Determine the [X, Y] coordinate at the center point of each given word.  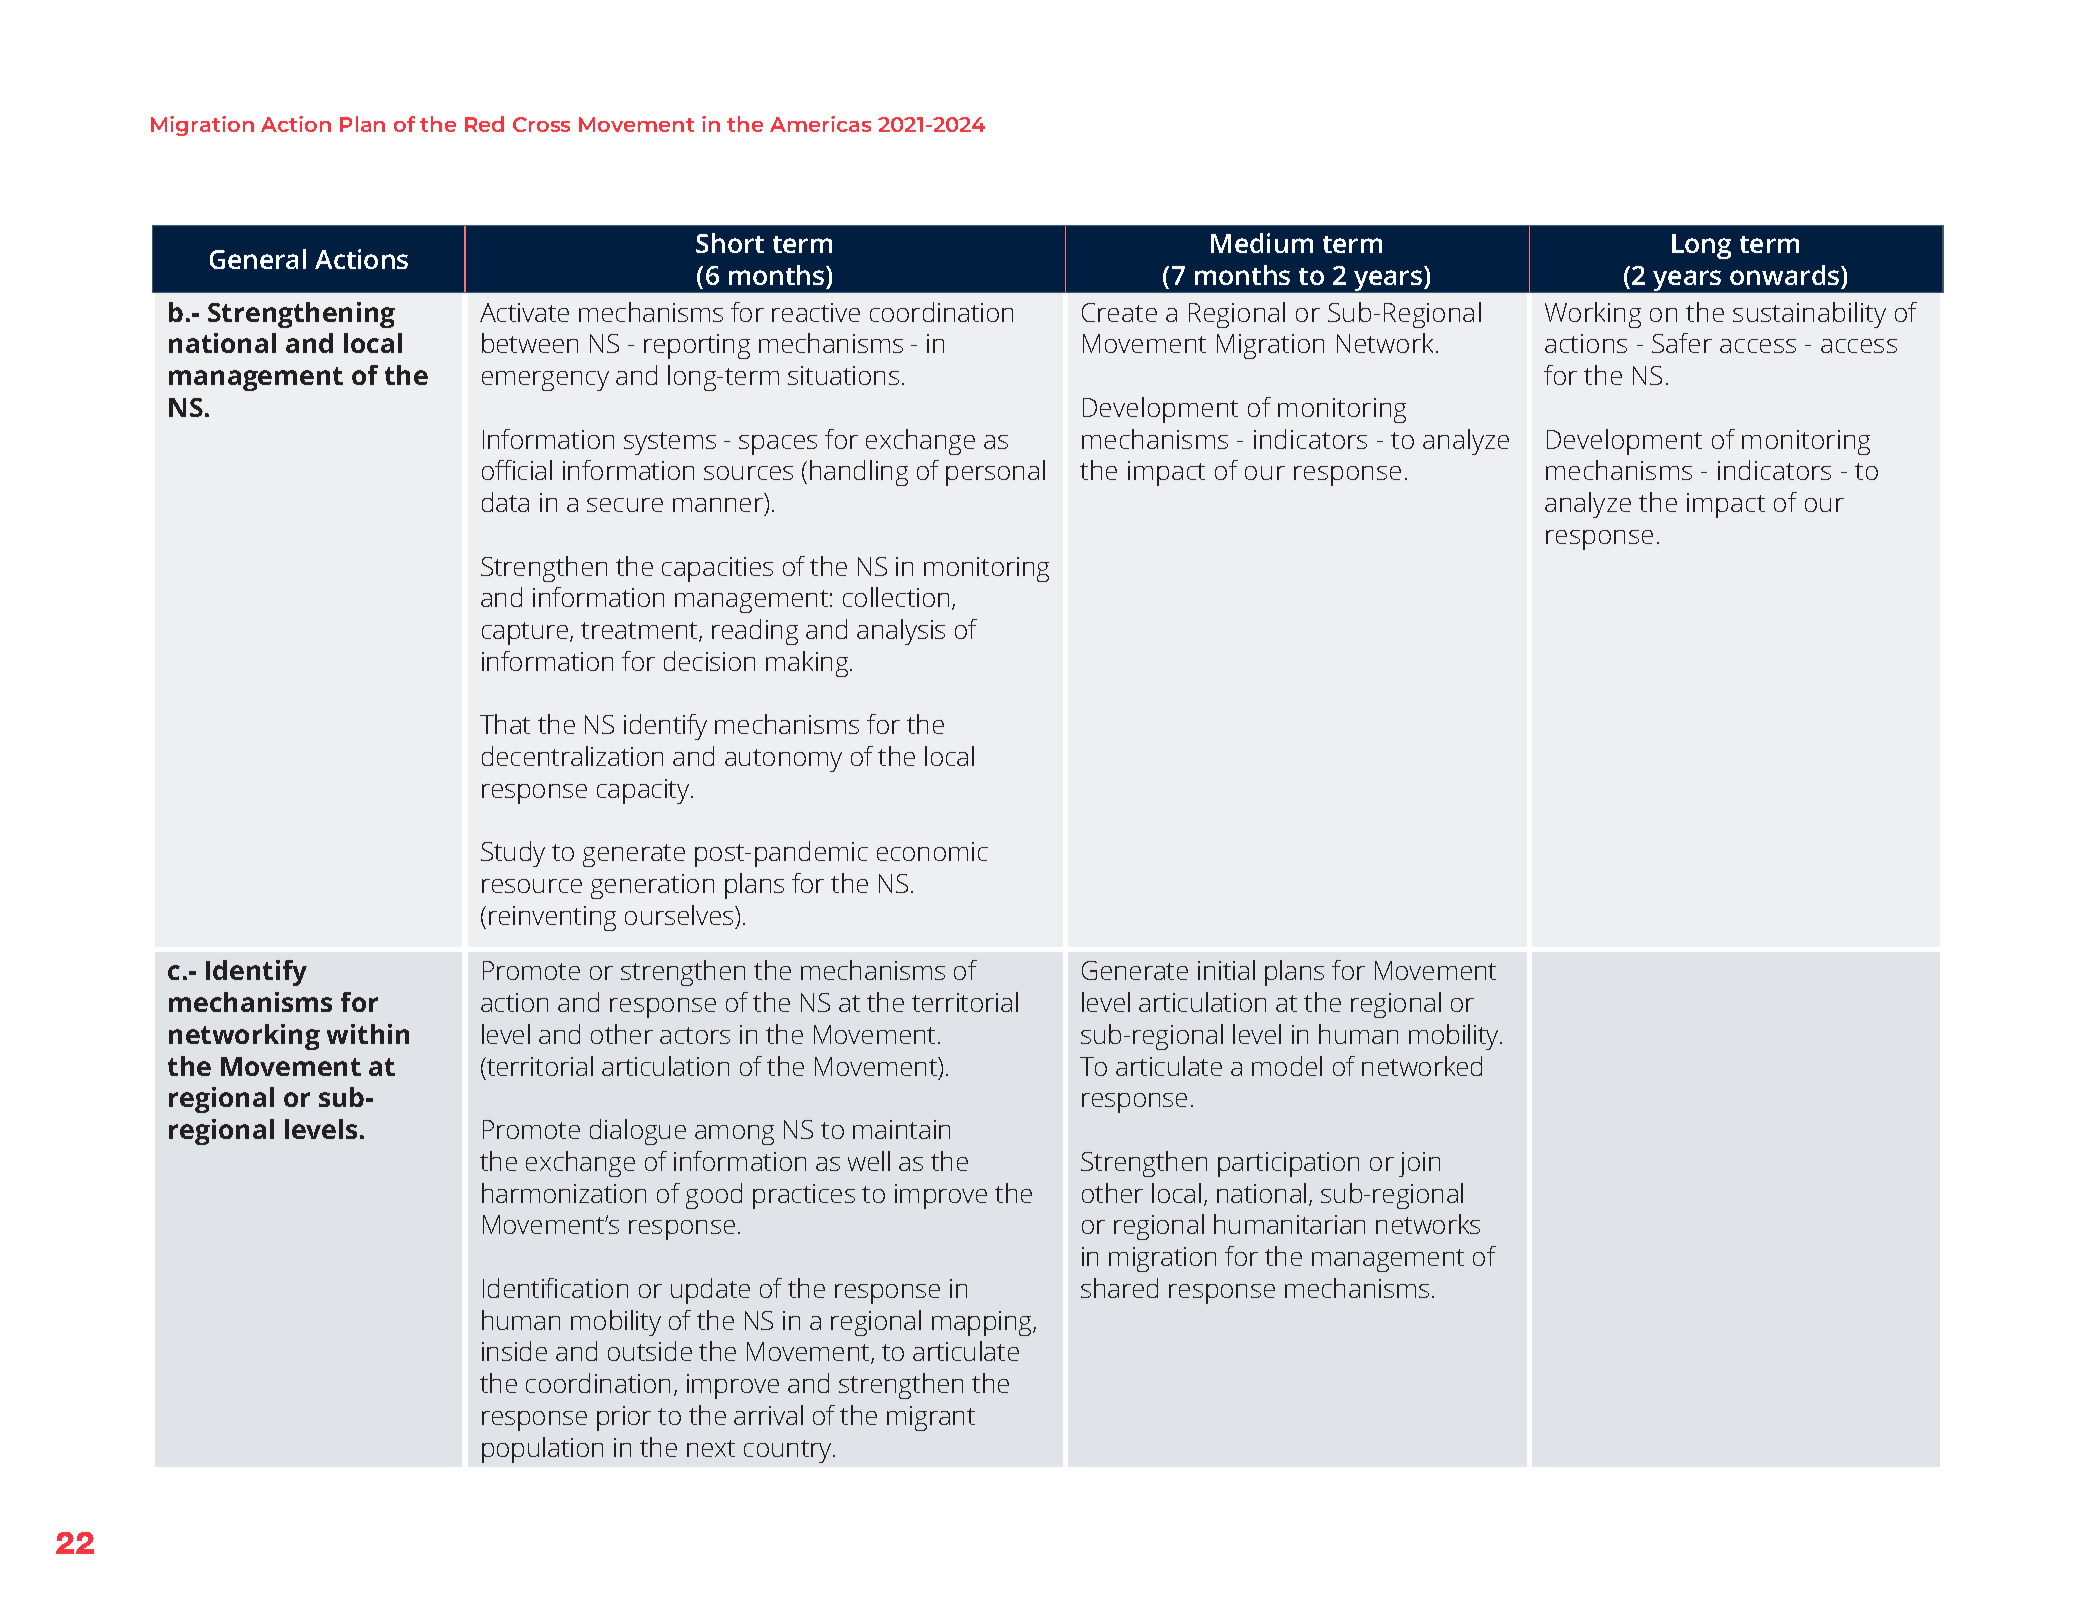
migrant [931, 1418]
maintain [901, 1129]
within [368, 1034]
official [517, 470]
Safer [1682, 343]
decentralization [572, 756]
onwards [1786, 275]
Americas [820, 124]
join [1419, 1164]
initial [1226, 970]
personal [995, 473]
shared [1119, 1288]
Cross [541, 124]
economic [932, 851]
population [542, 1450]
